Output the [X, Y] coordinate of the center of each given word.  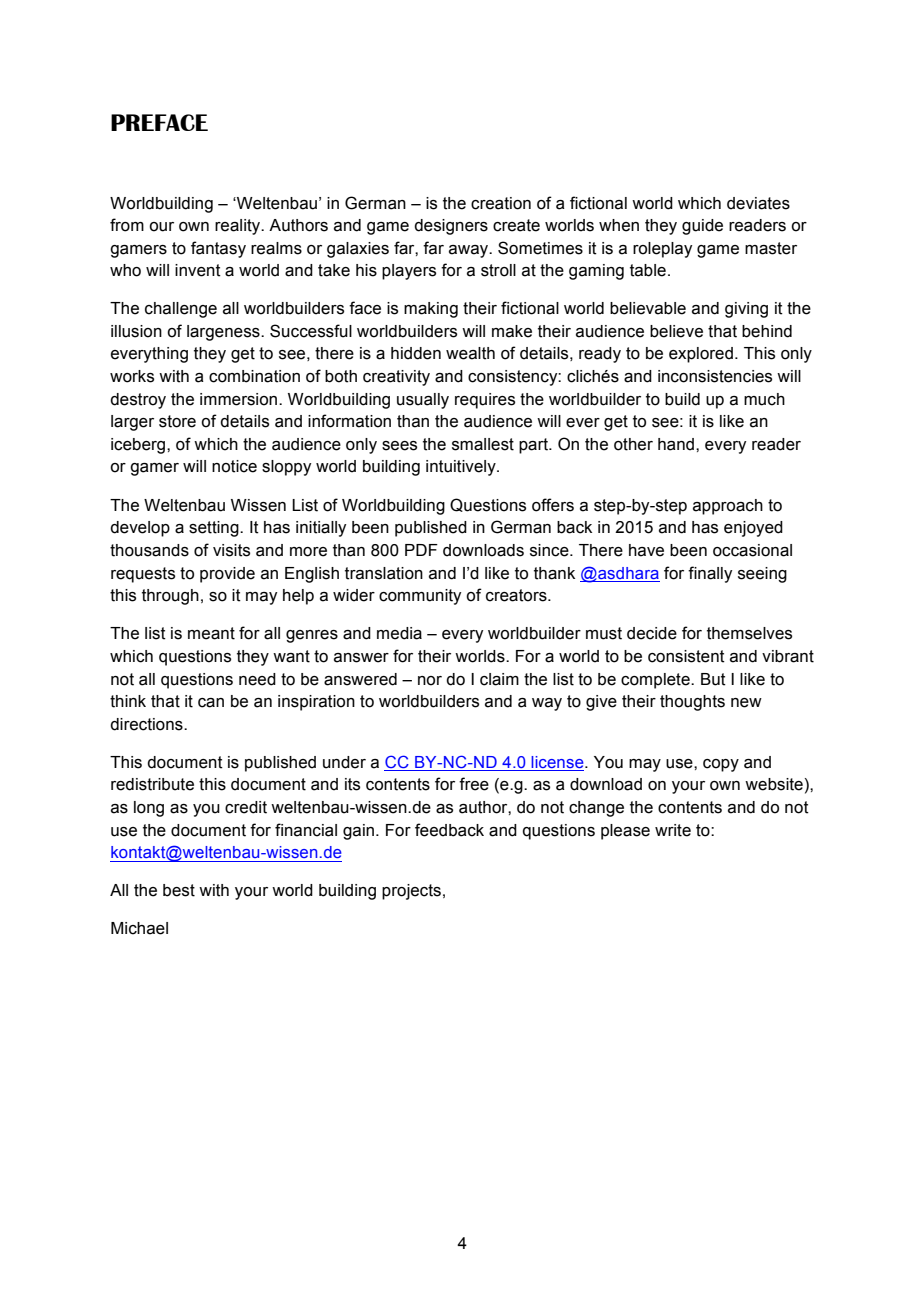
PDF [421, 550]
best [179, 890]
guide [702, 227]
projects [411, 892]
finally [710, 574]
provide [227, 575]
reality [239, 227]
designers [451, 227]
